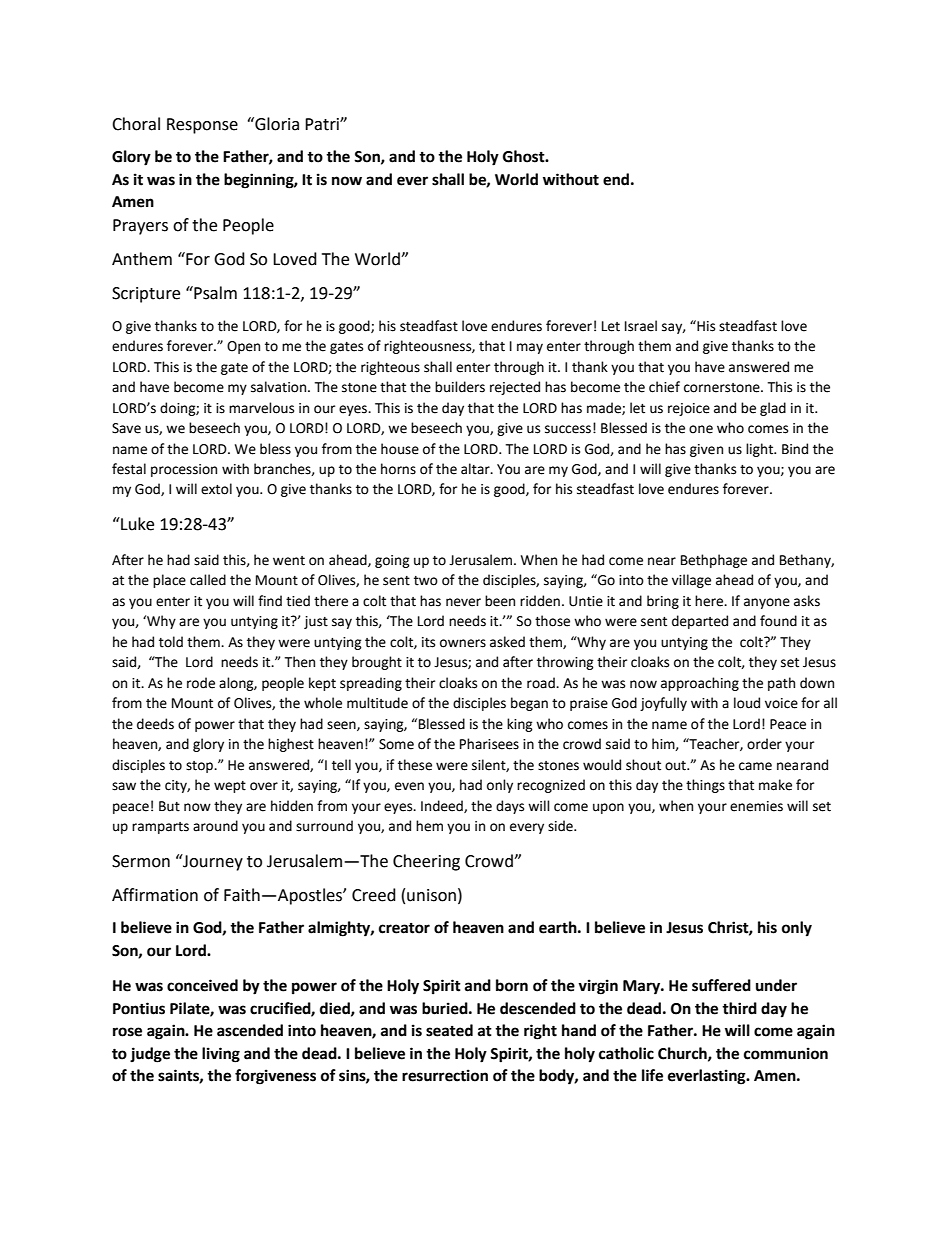  I want to click on living, so click(221, 1055).
